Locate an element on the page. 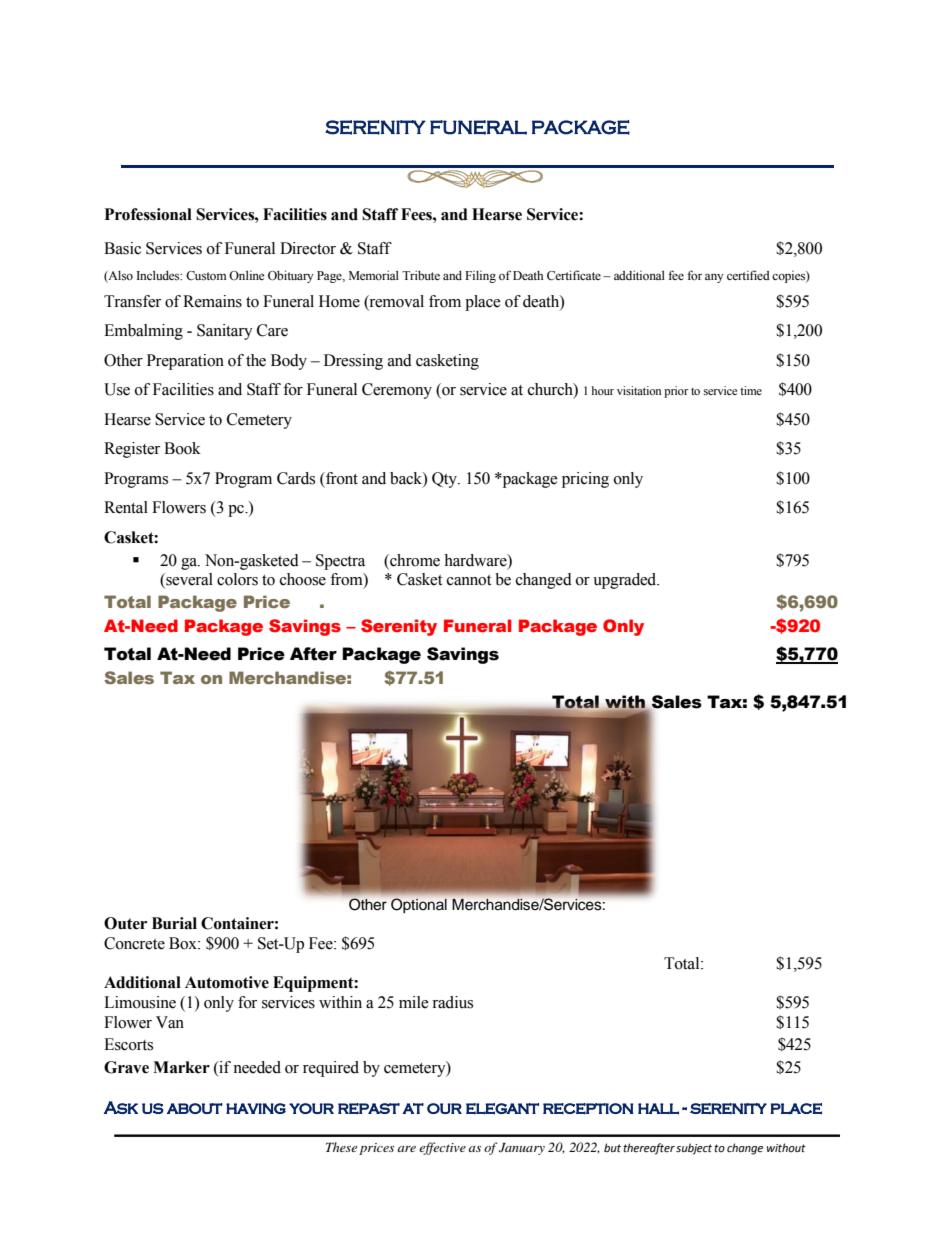 The height and width of the image is (1233, 952). effective is located at coordinates (442, 1148).
